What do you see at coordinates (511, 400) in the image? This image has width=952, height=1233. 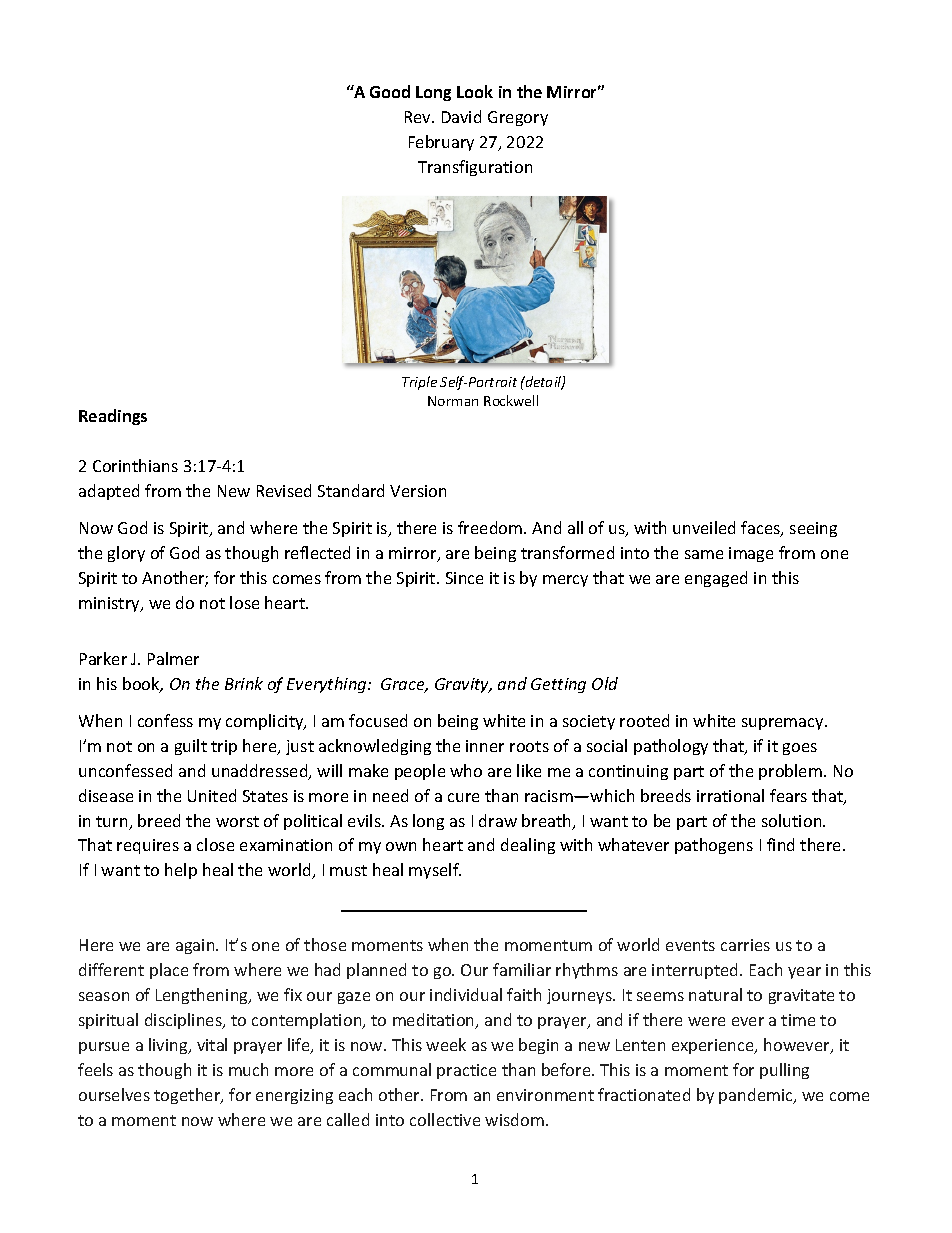 I see `Rockwell` at bounding box center [511, 400].
